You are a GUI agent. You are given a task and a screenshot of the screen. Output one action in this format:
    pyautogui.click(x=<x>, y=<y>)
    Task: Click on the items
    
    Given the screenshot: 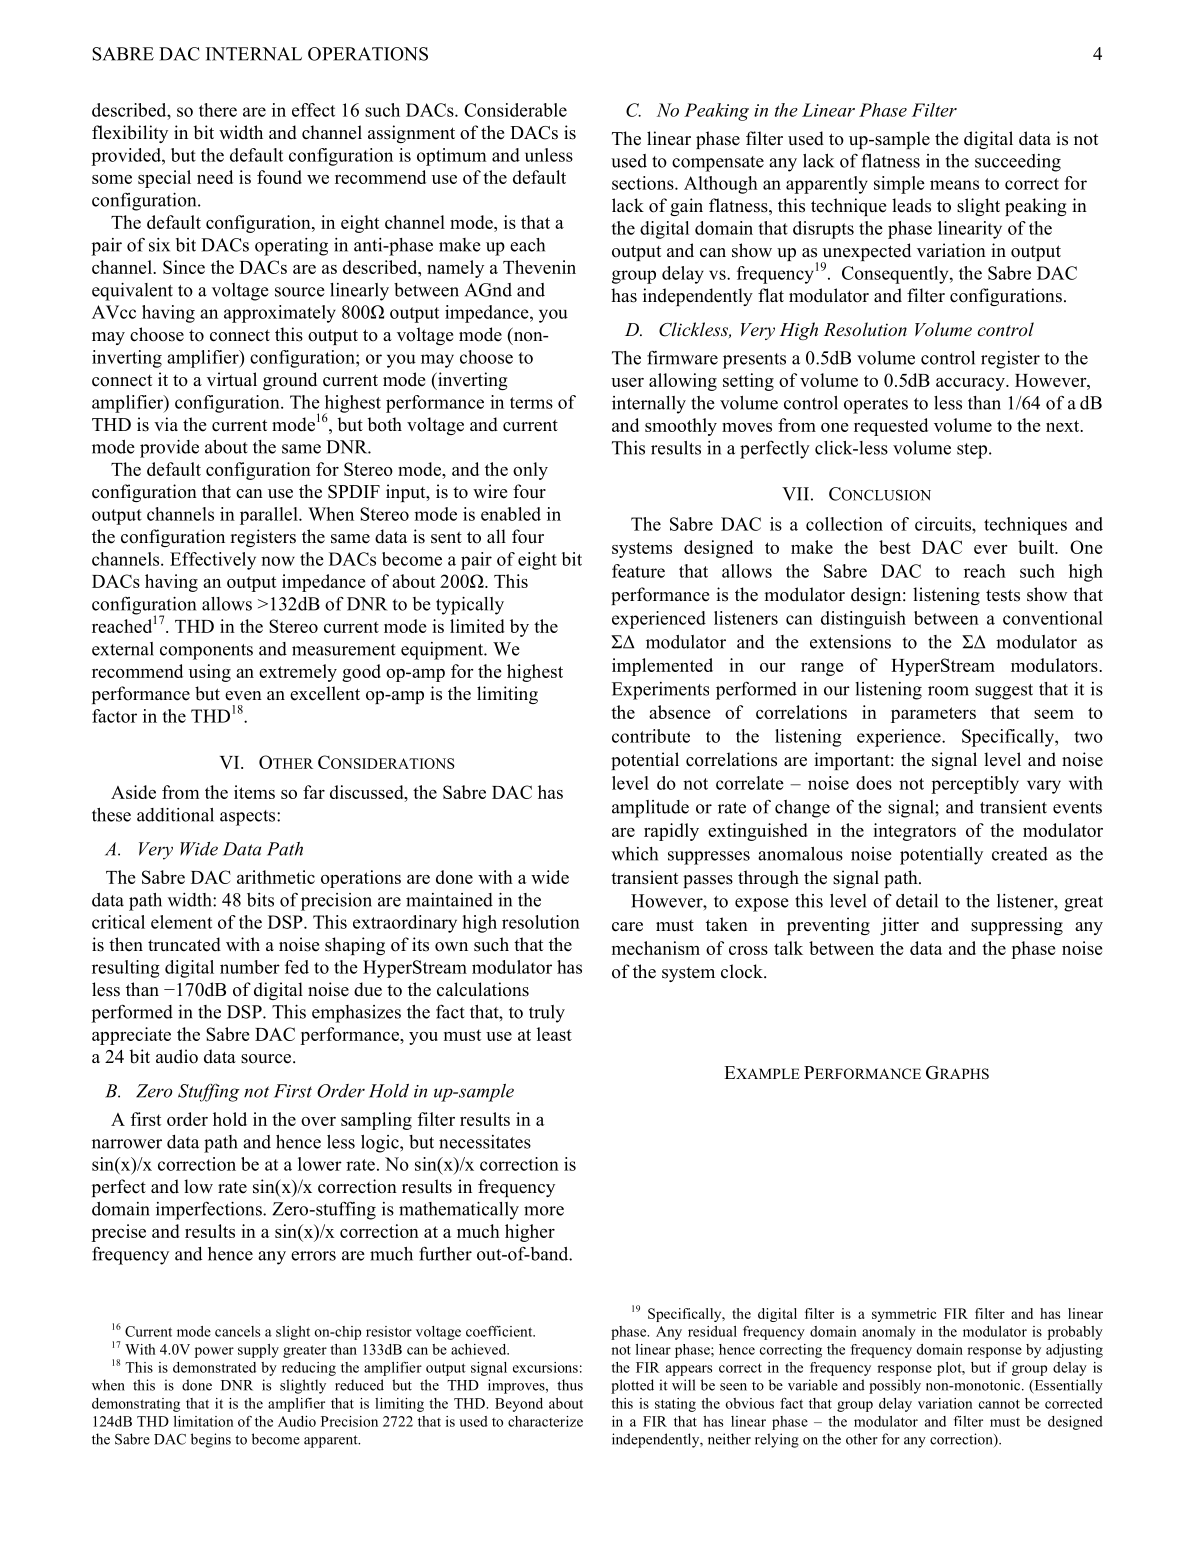 What is the action you would take?
    pyautogui.click(x=254, y=792)
